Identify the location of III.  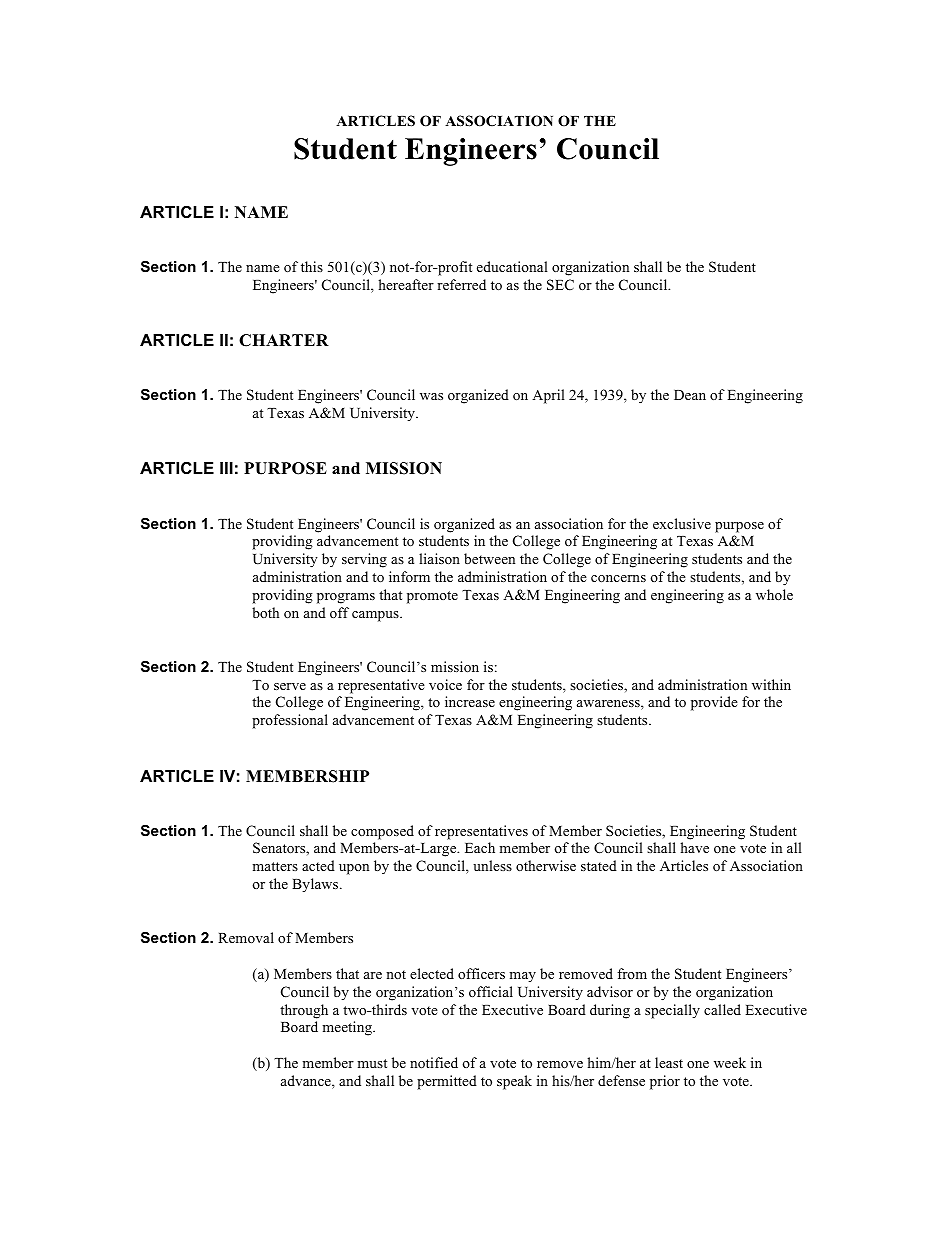
(226, 468).
